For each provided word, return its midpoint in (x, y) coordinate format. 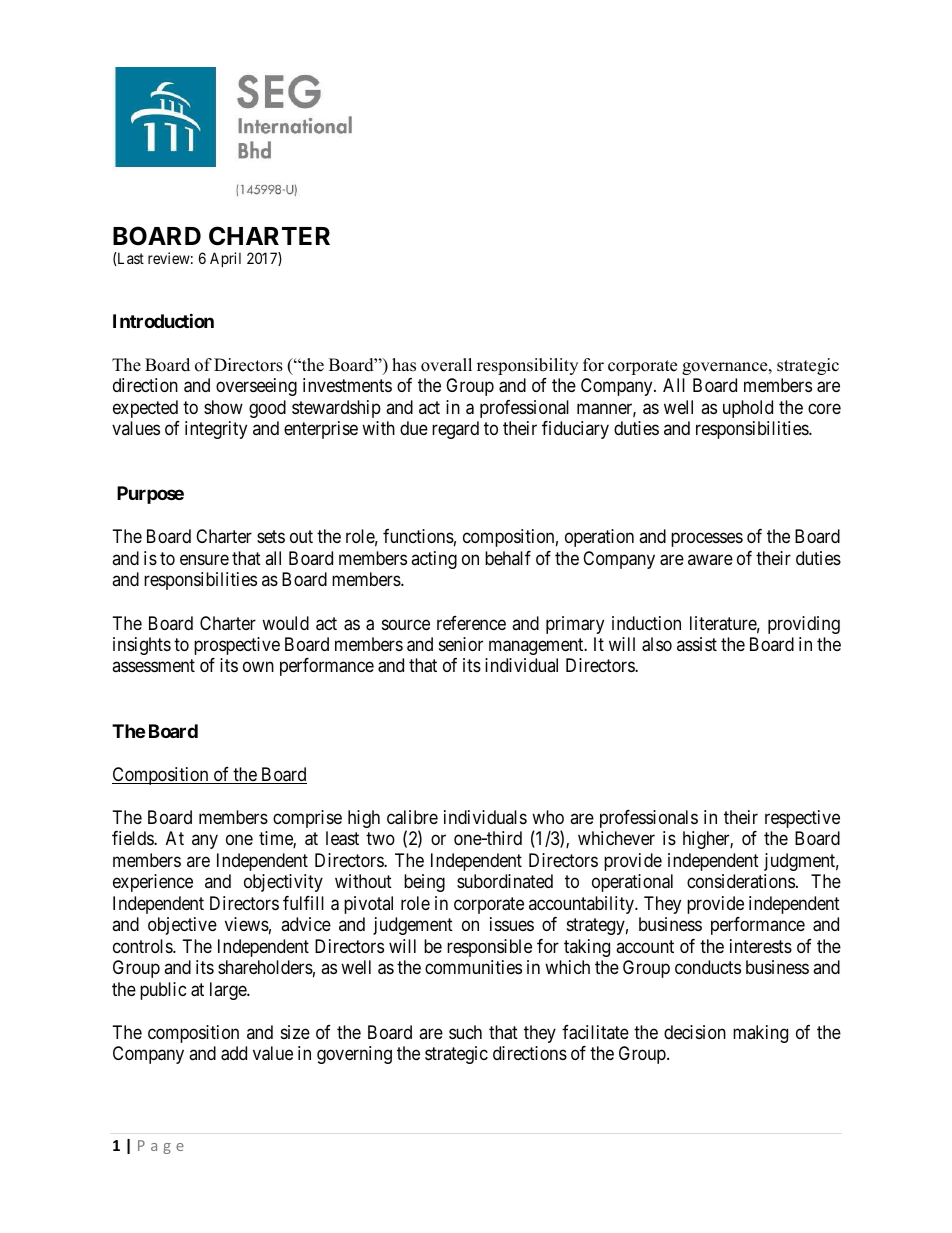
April (225, 259)
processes (707, 540)
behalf (508, 558)
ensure (204, 559)
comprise (307, 819)
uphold (748, 409)
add (234, 1053)
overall (446, 365)
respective (802, 819)
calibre (412, 817)
